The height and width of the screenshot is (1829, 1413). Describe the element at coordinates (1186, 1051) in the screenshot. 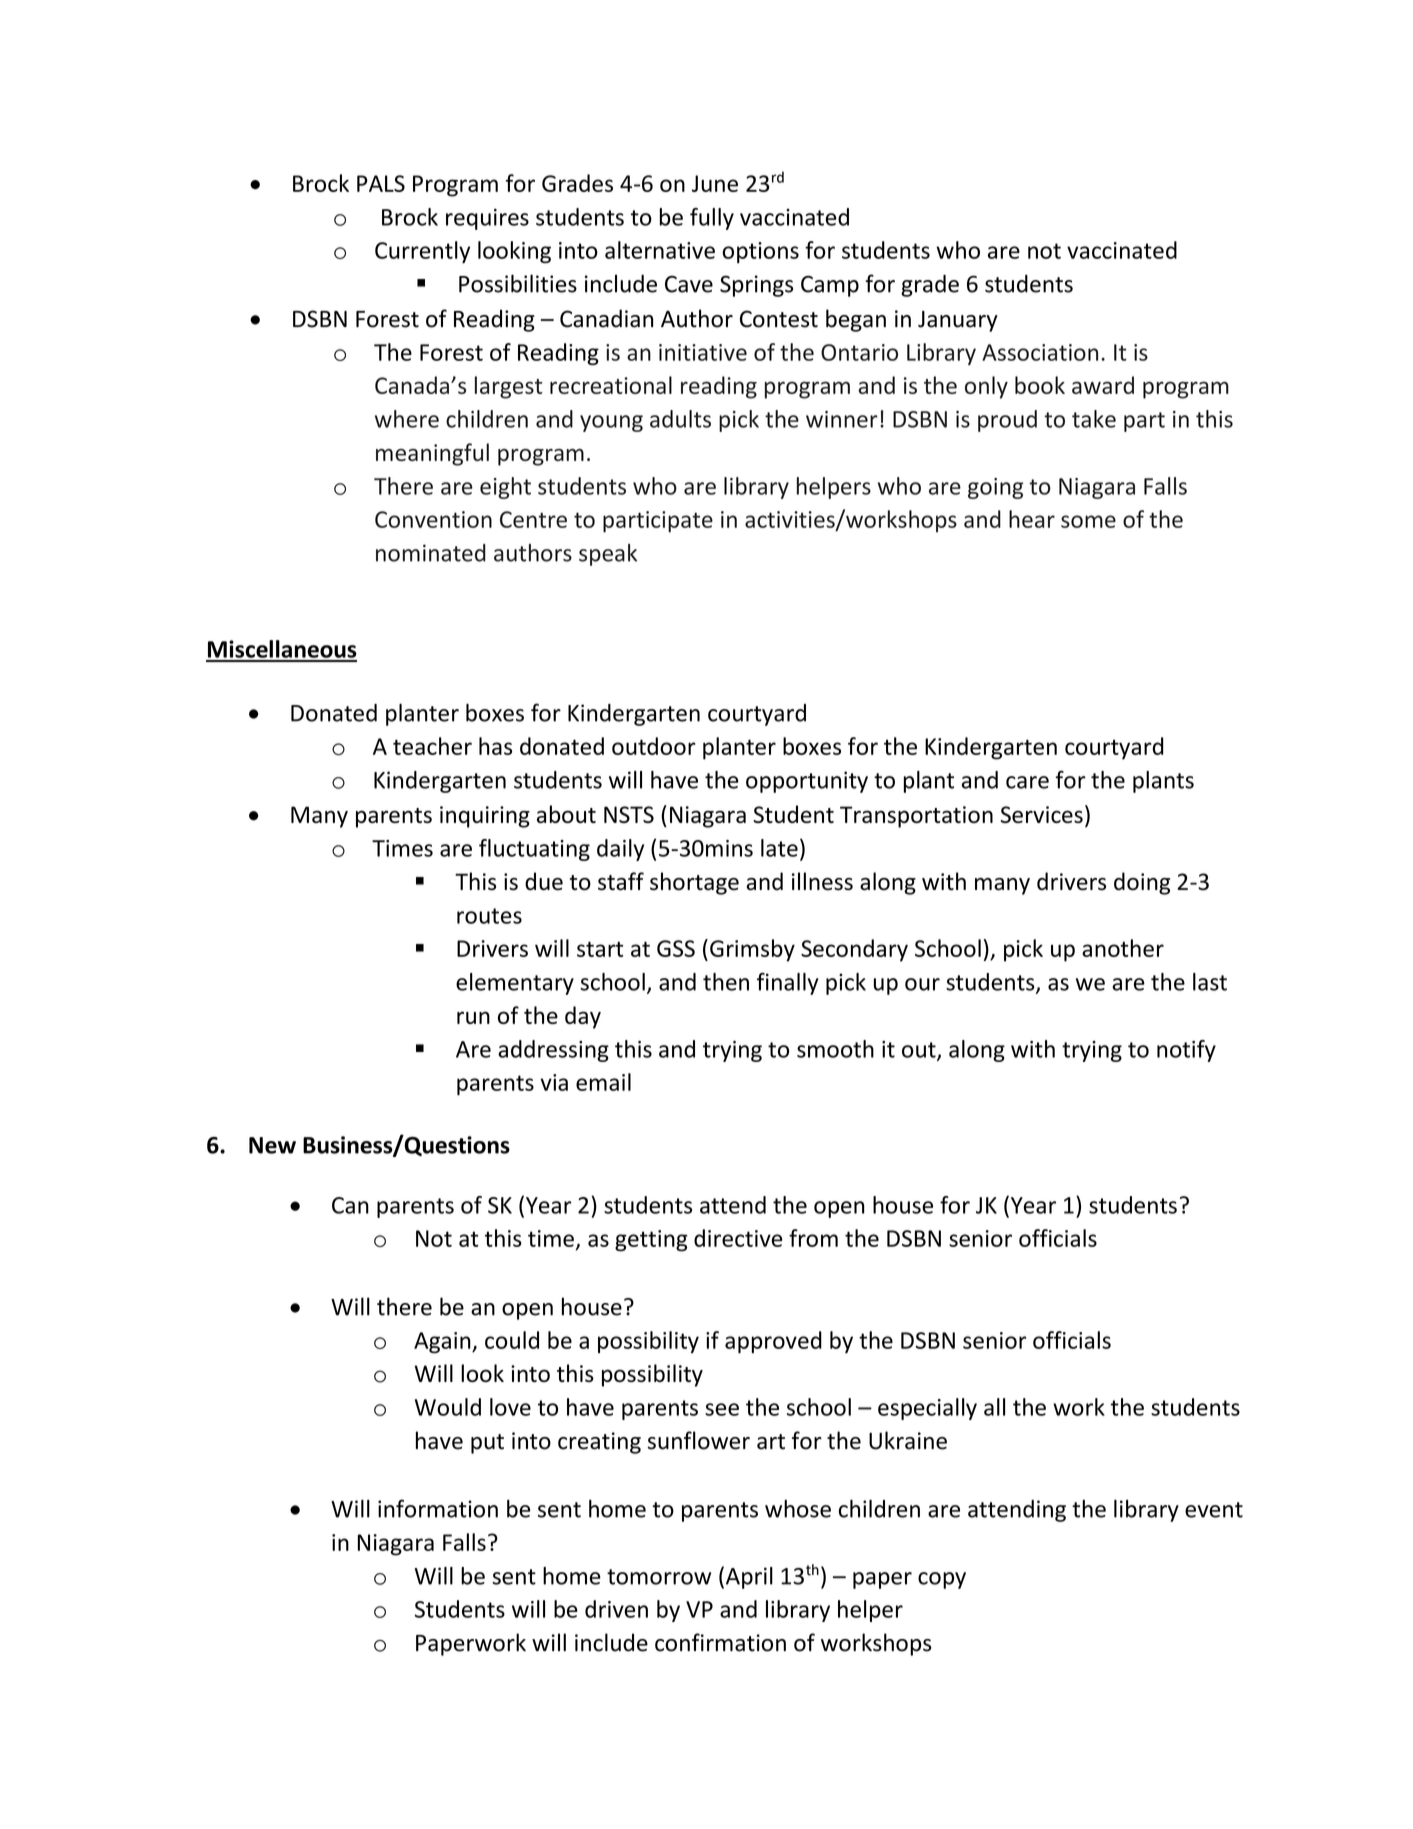

I see `notify` at that location.
